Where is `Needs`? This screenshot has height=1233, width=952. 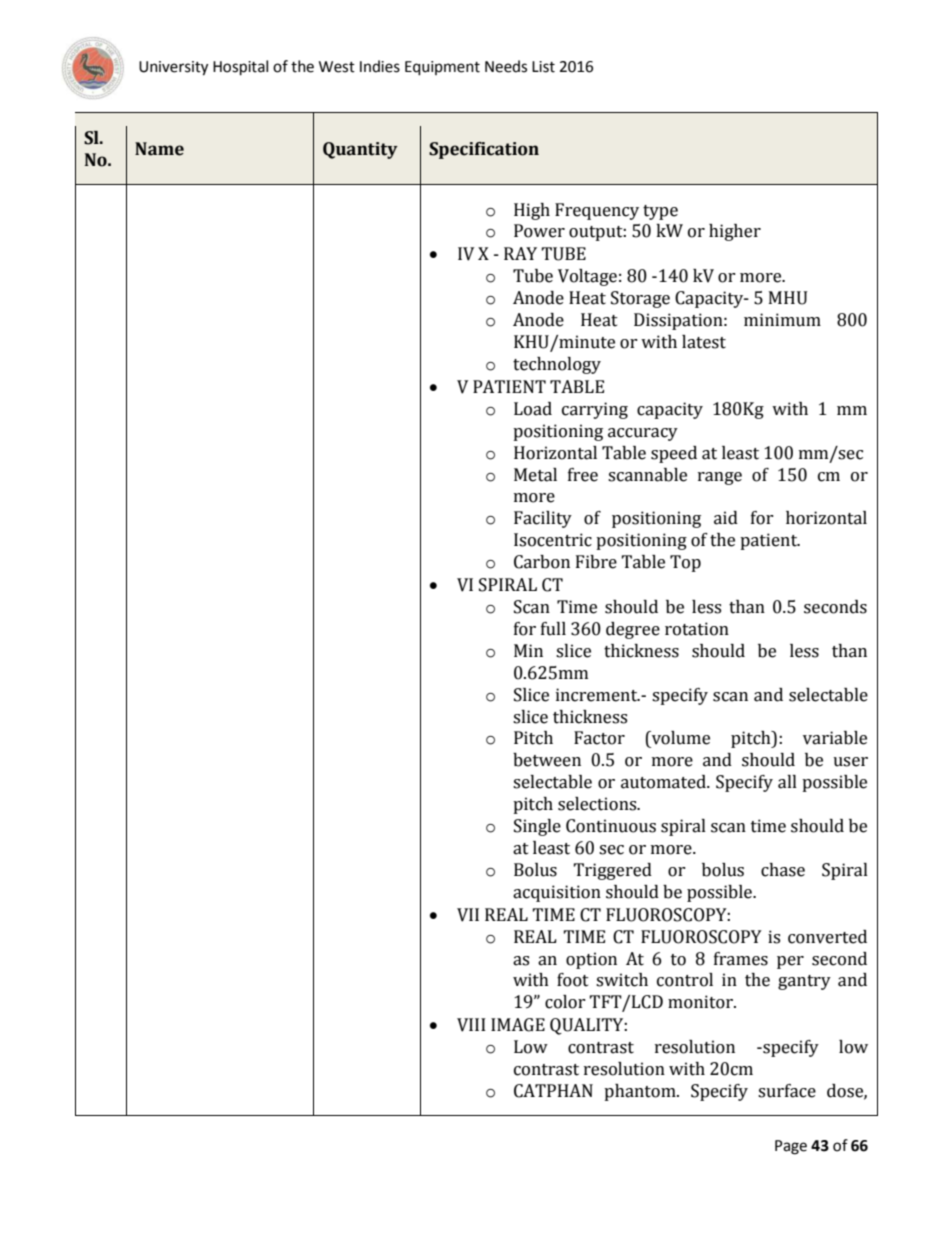
Needs is located at coordinates (506, 66).
